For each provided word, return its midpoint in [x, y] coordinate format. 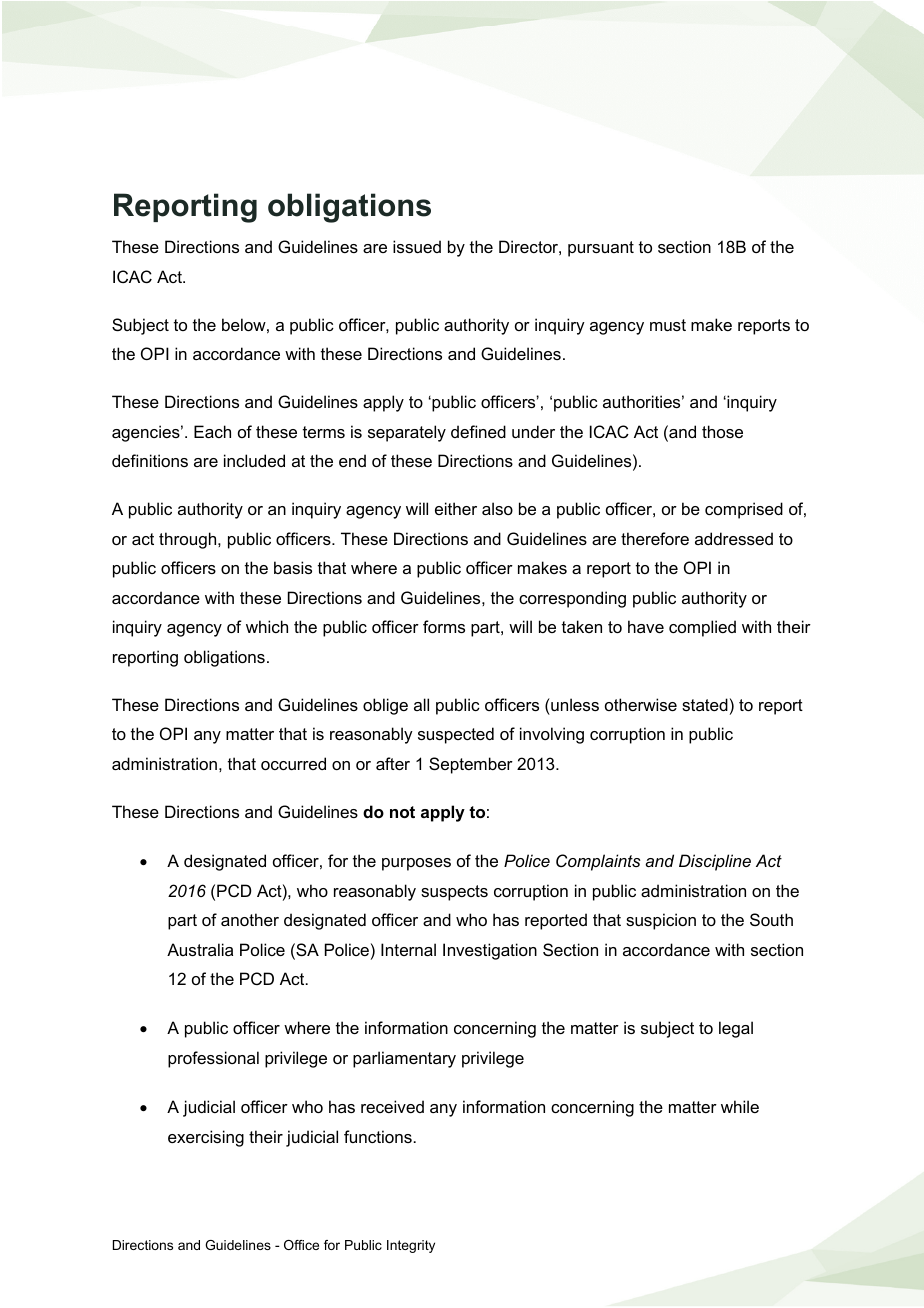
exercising [206, 1138]
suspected [456, 735]
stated [705, 704]
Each [212, 431]
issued [417, 246]
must [668, 325]
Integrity [411, 1246]
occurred [293, 763]
